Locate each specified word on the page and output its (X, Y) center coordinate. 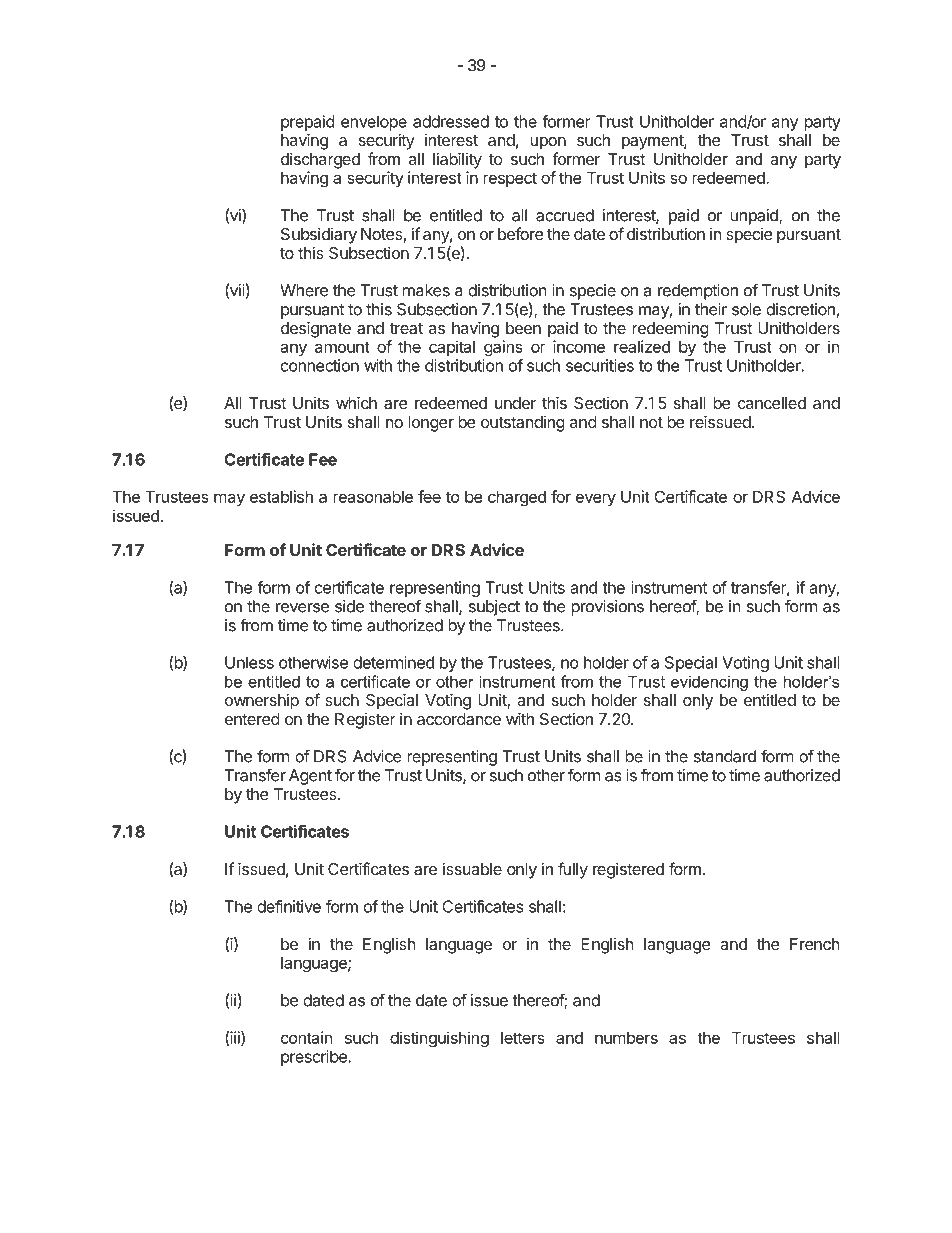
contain (306, 1037)
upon (548, 143)
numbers (626, 1038)
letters (523, 1038)
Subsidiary (319, 235)
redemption (698, 292)
